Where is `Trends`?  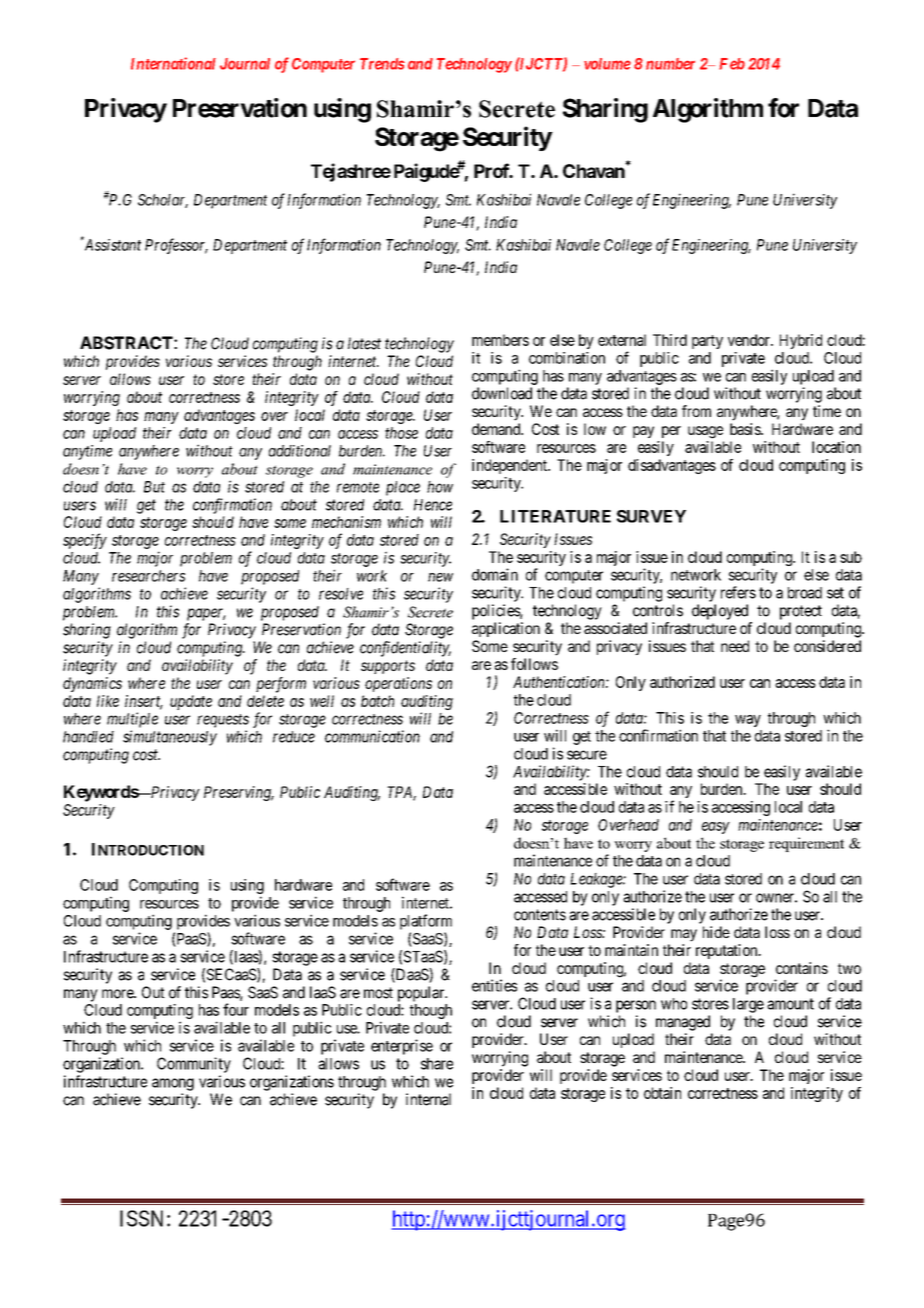 Trends is located at coordinates (382, 64).
